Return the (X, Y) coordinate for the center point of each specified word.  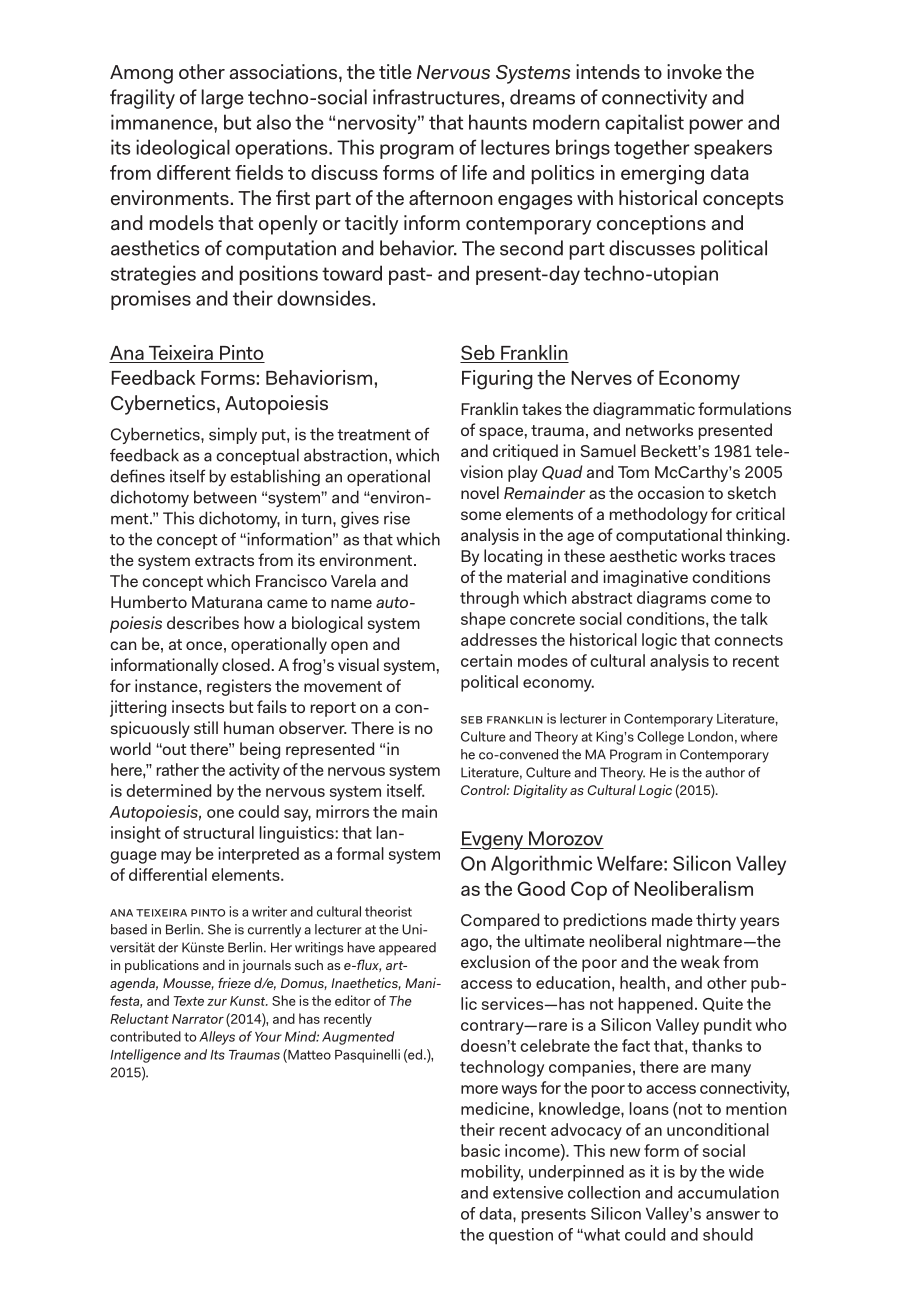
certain (486, 660)
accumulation (728, 1192)
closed (246, 664)
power (716, 126)
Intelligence (145, 1056)
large (223, 99)
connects (748, 640)
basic (480, 1150)
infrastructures (436, 97)
